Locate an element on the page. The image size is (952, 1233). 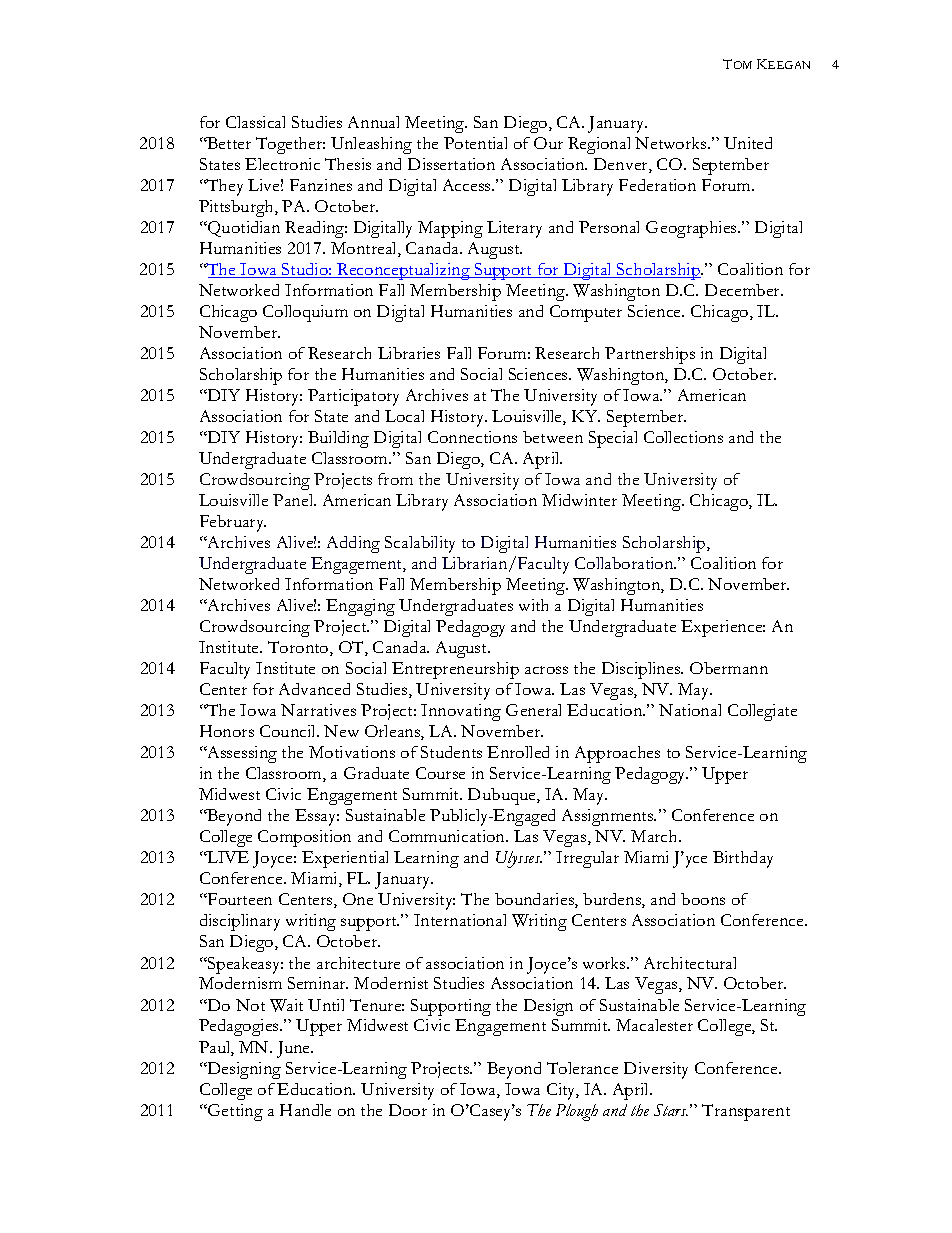
United is located at coordinates (748, 143).
